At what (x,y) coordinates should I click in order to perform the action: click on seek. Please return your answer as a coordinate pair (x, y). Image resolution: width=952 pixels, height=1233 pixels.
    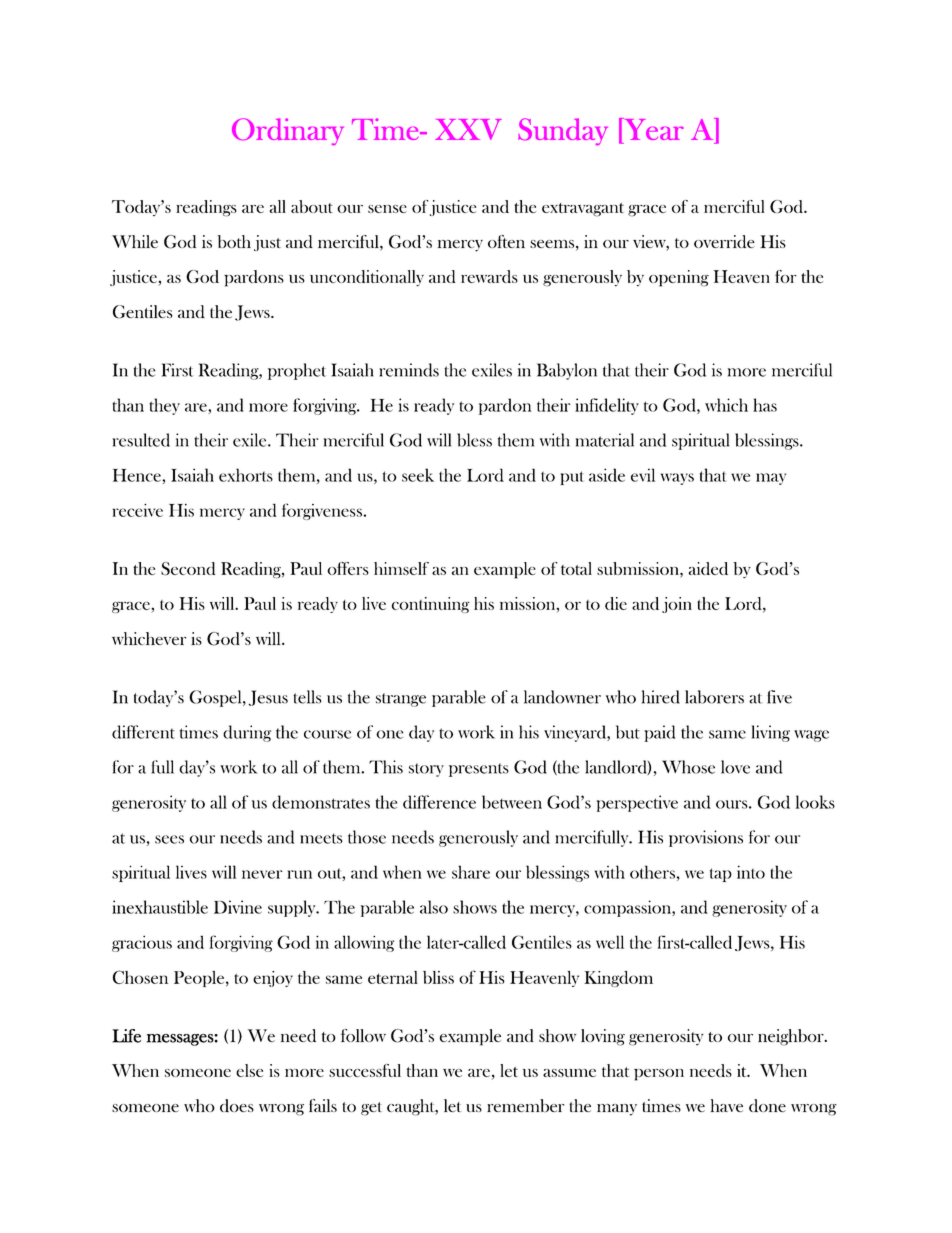
    Looking at the image, I should click on (418, 475).
